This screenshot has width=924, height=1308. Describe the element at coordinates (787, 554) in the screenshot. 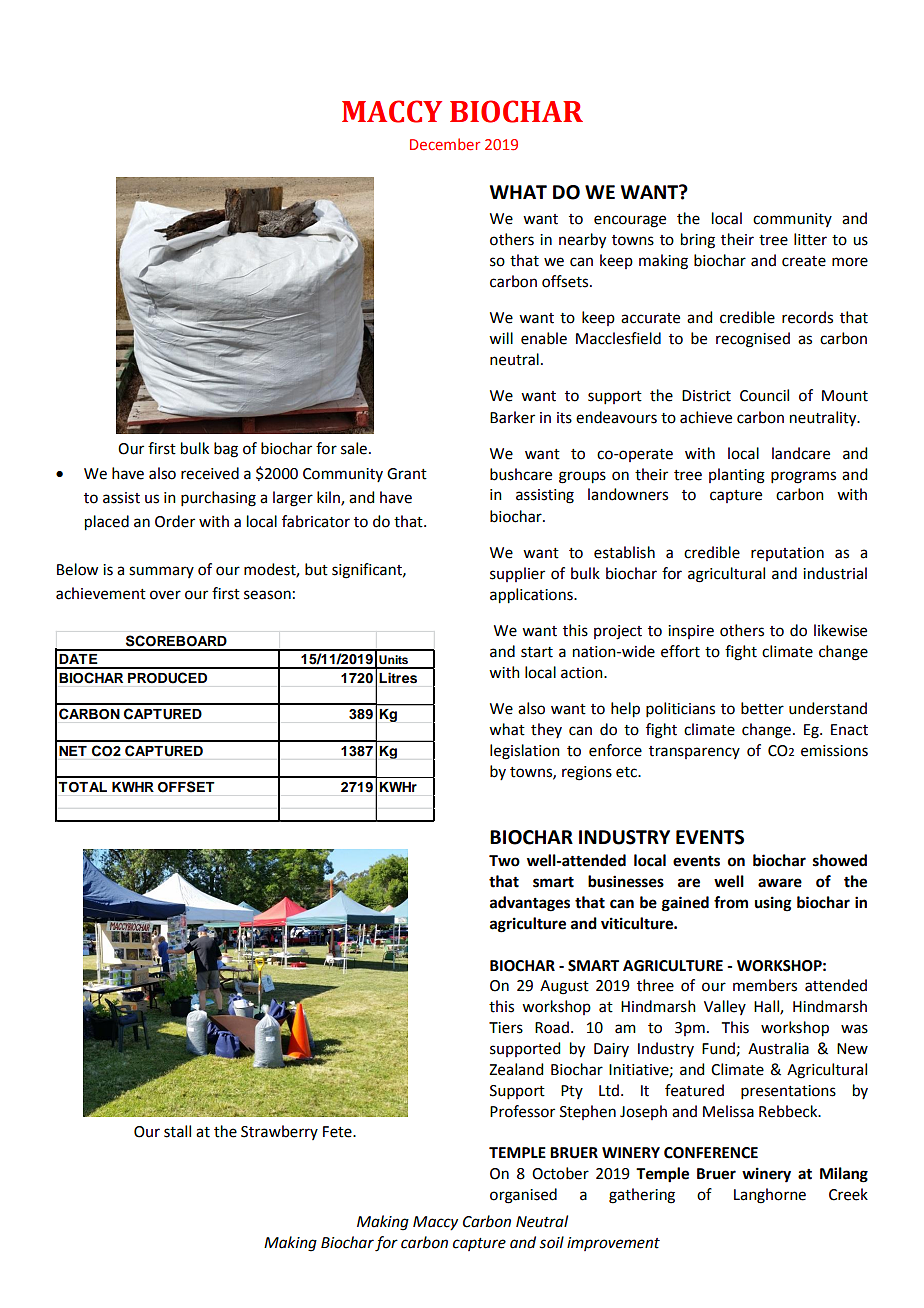

I see `reputation` at that location.
